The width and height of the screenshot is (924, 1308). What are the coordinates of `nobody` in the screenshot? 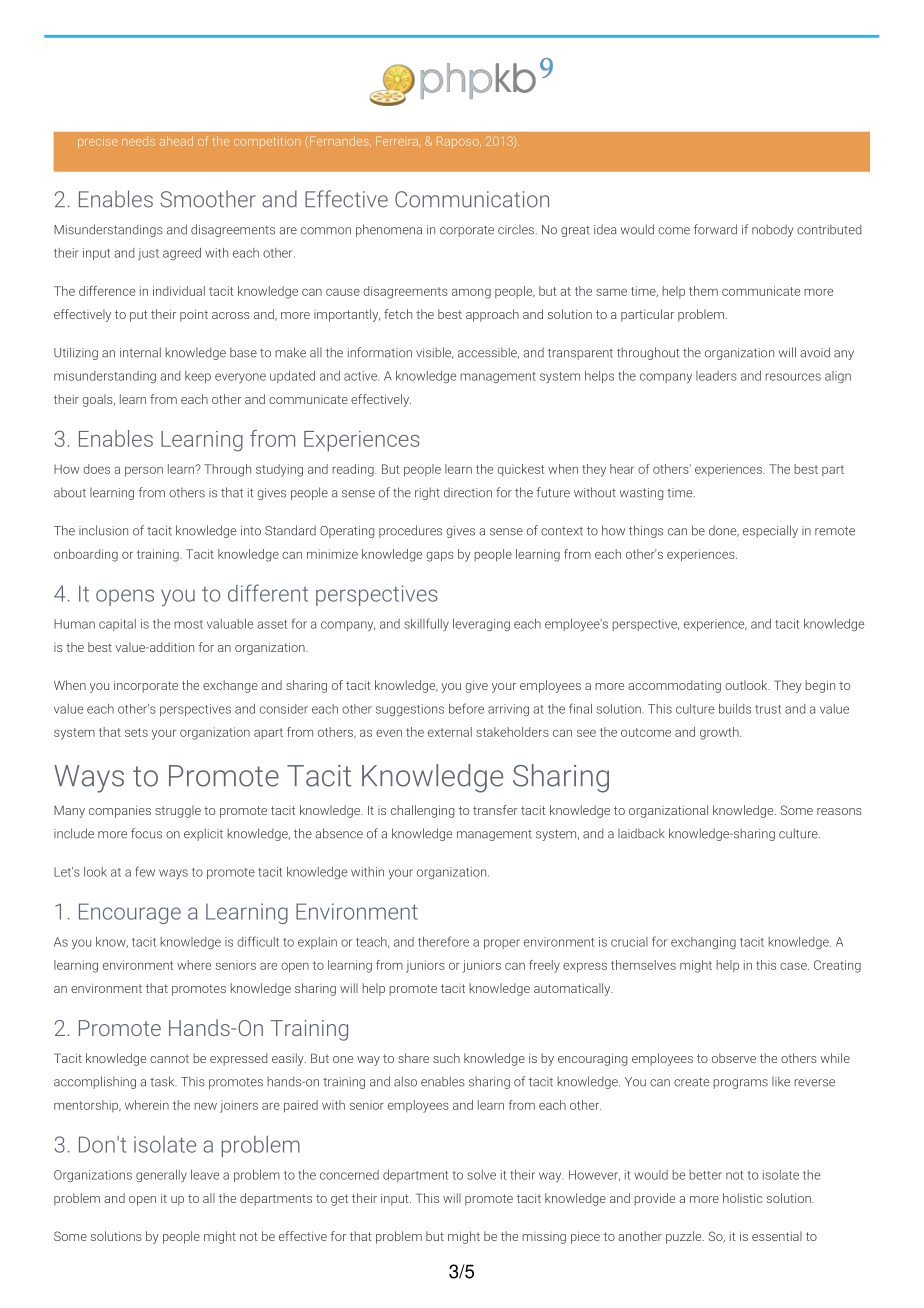 It's located at (773, 230).
